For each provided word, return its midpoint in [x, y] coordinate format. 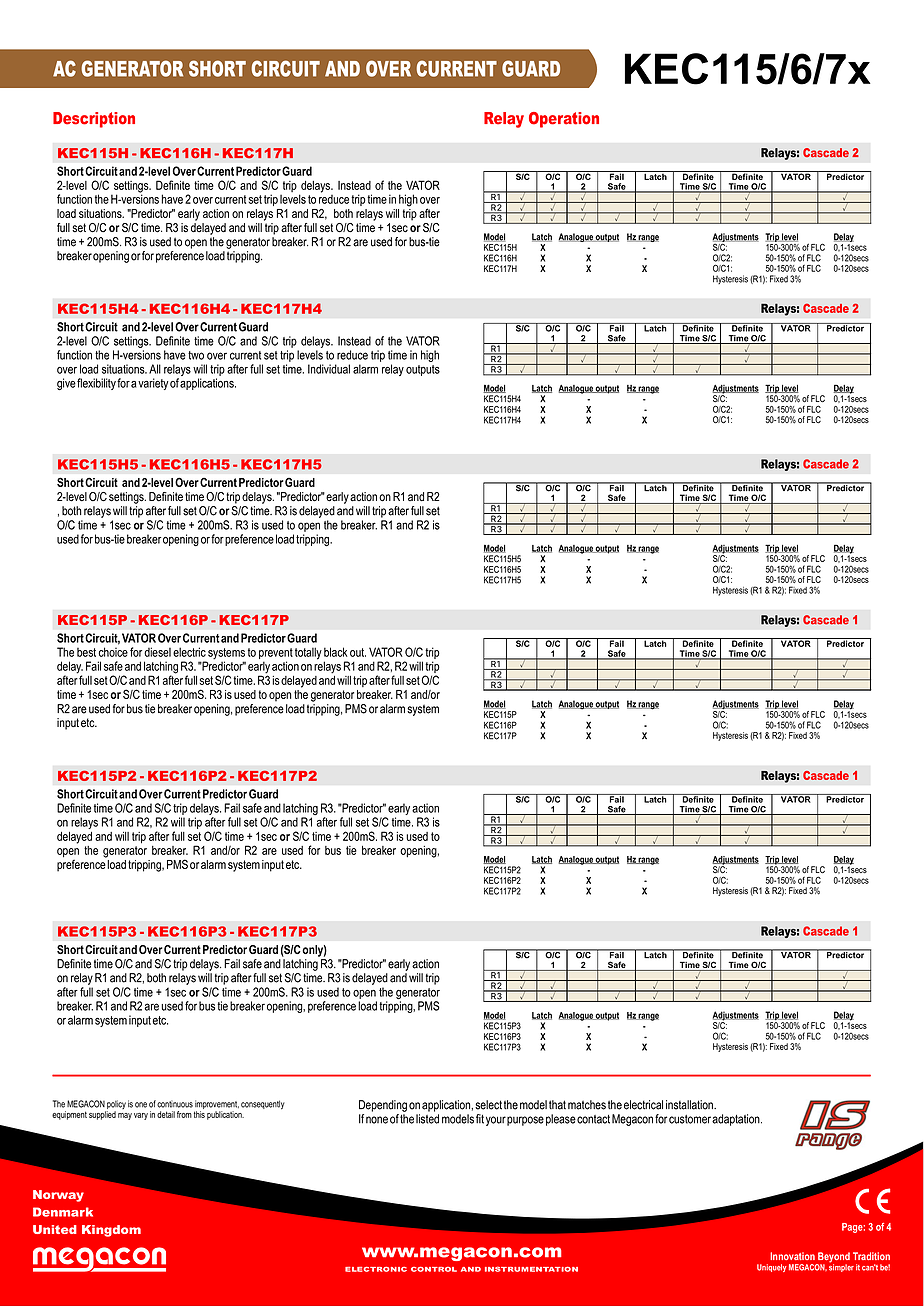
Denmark [63, 1212]
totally [308, 653]
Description [94, 120]
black [336, 652]
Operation [564, 120]
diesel [157, 652]
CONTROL [434, 1269]
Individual [329, 369]
